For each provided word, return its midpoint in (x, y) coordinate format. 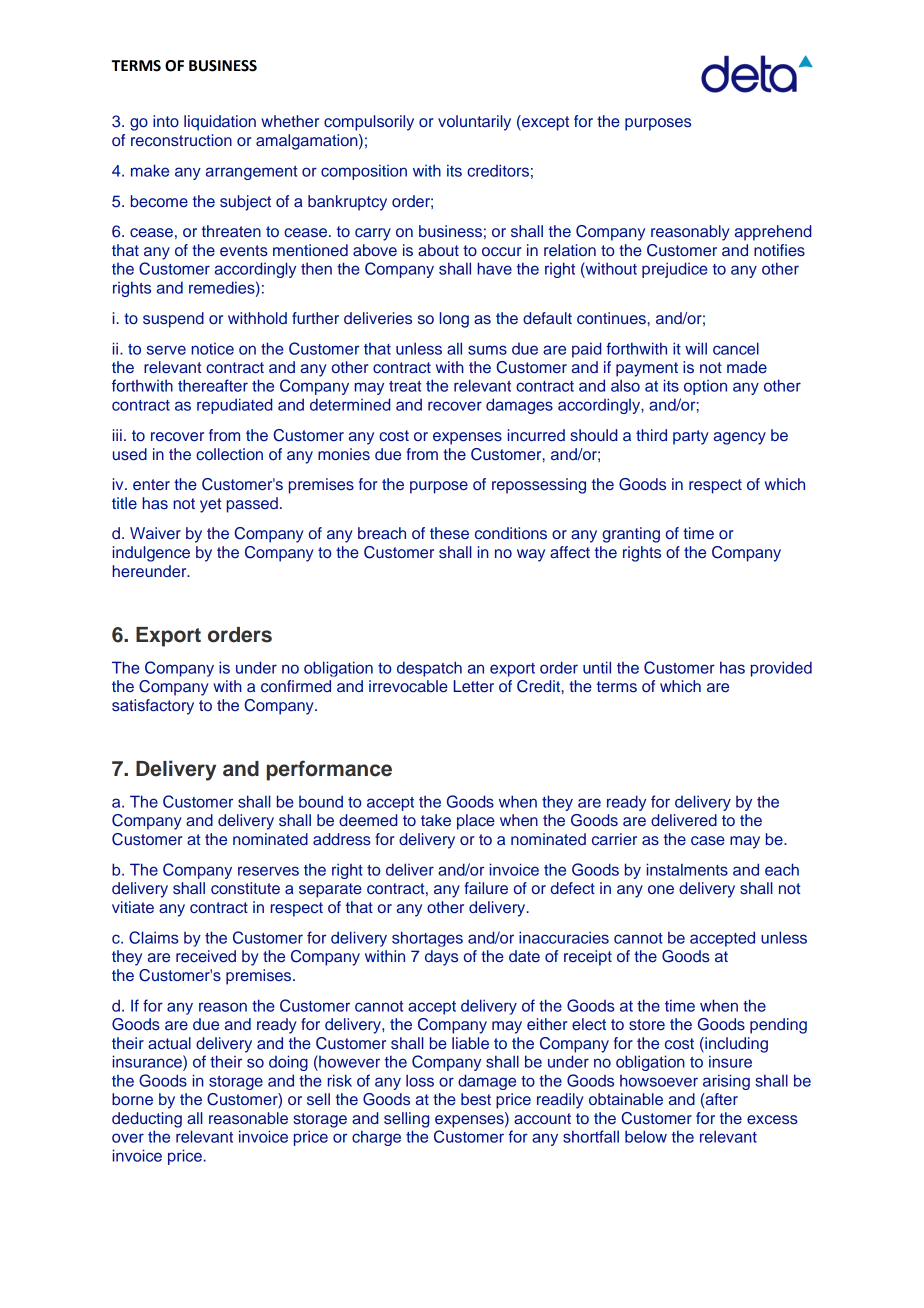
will (696, 348)
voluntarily (474, 123)
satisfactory (153, 707)
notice (212, 349)
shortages (427, 939)
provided (781, 669)
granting (631, 535)
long (454, 320)
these (449, 533)
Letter (474, 686)
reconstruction (181, 140)
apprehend (773, 233)
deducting (147, 1120)
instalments (687, 869)
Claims (154, 937)
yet (210, 505)
